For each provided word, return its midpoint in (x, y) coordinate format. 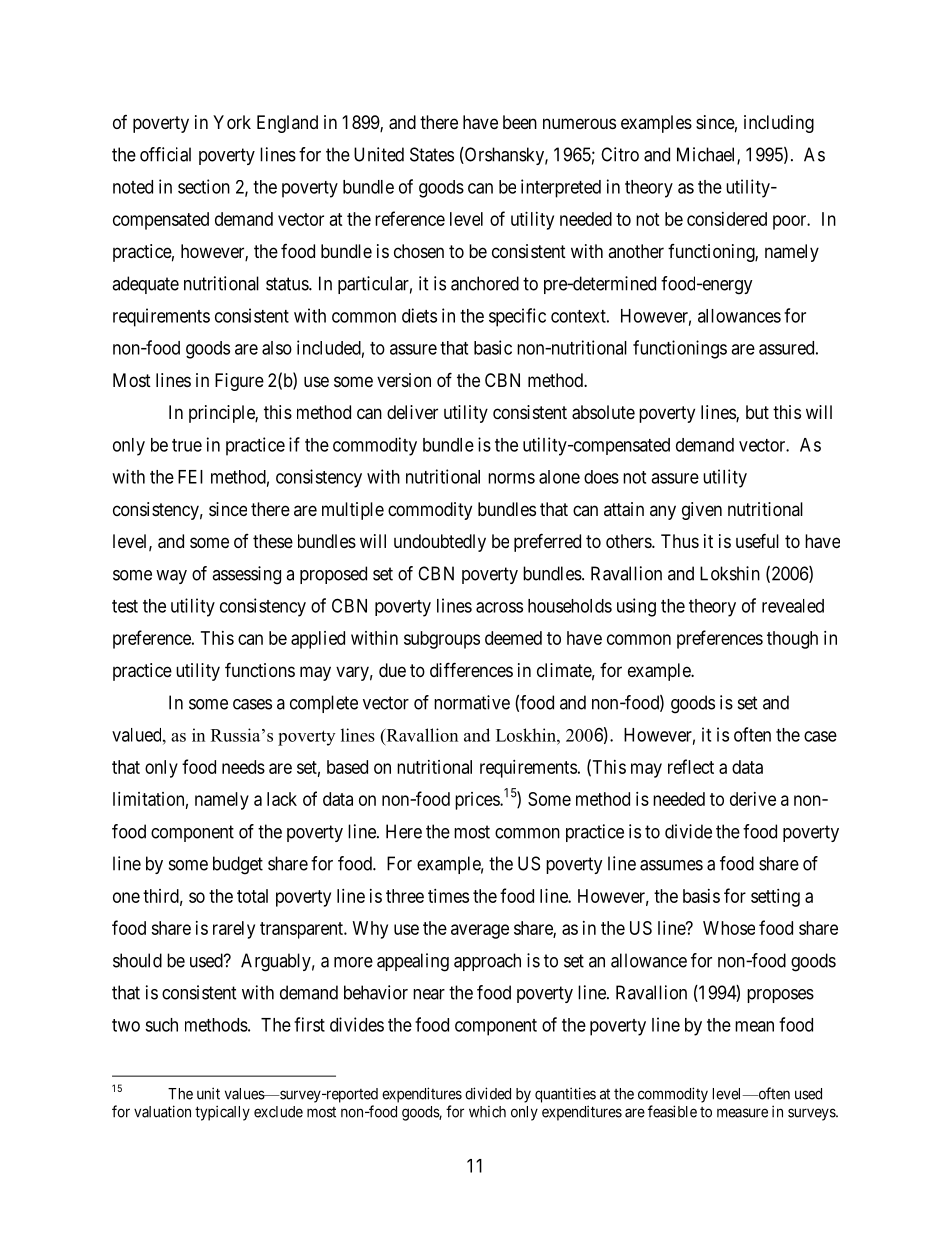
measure (742, 1113)
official (165, 154)
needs (243, 767)
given (702, 511)
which (487, 1112)
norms (511, 478)
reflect (691, 766)
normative (472, 702)
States (432, 154)
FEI (190, 477)
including (779, 124)
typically (222, 1113)
